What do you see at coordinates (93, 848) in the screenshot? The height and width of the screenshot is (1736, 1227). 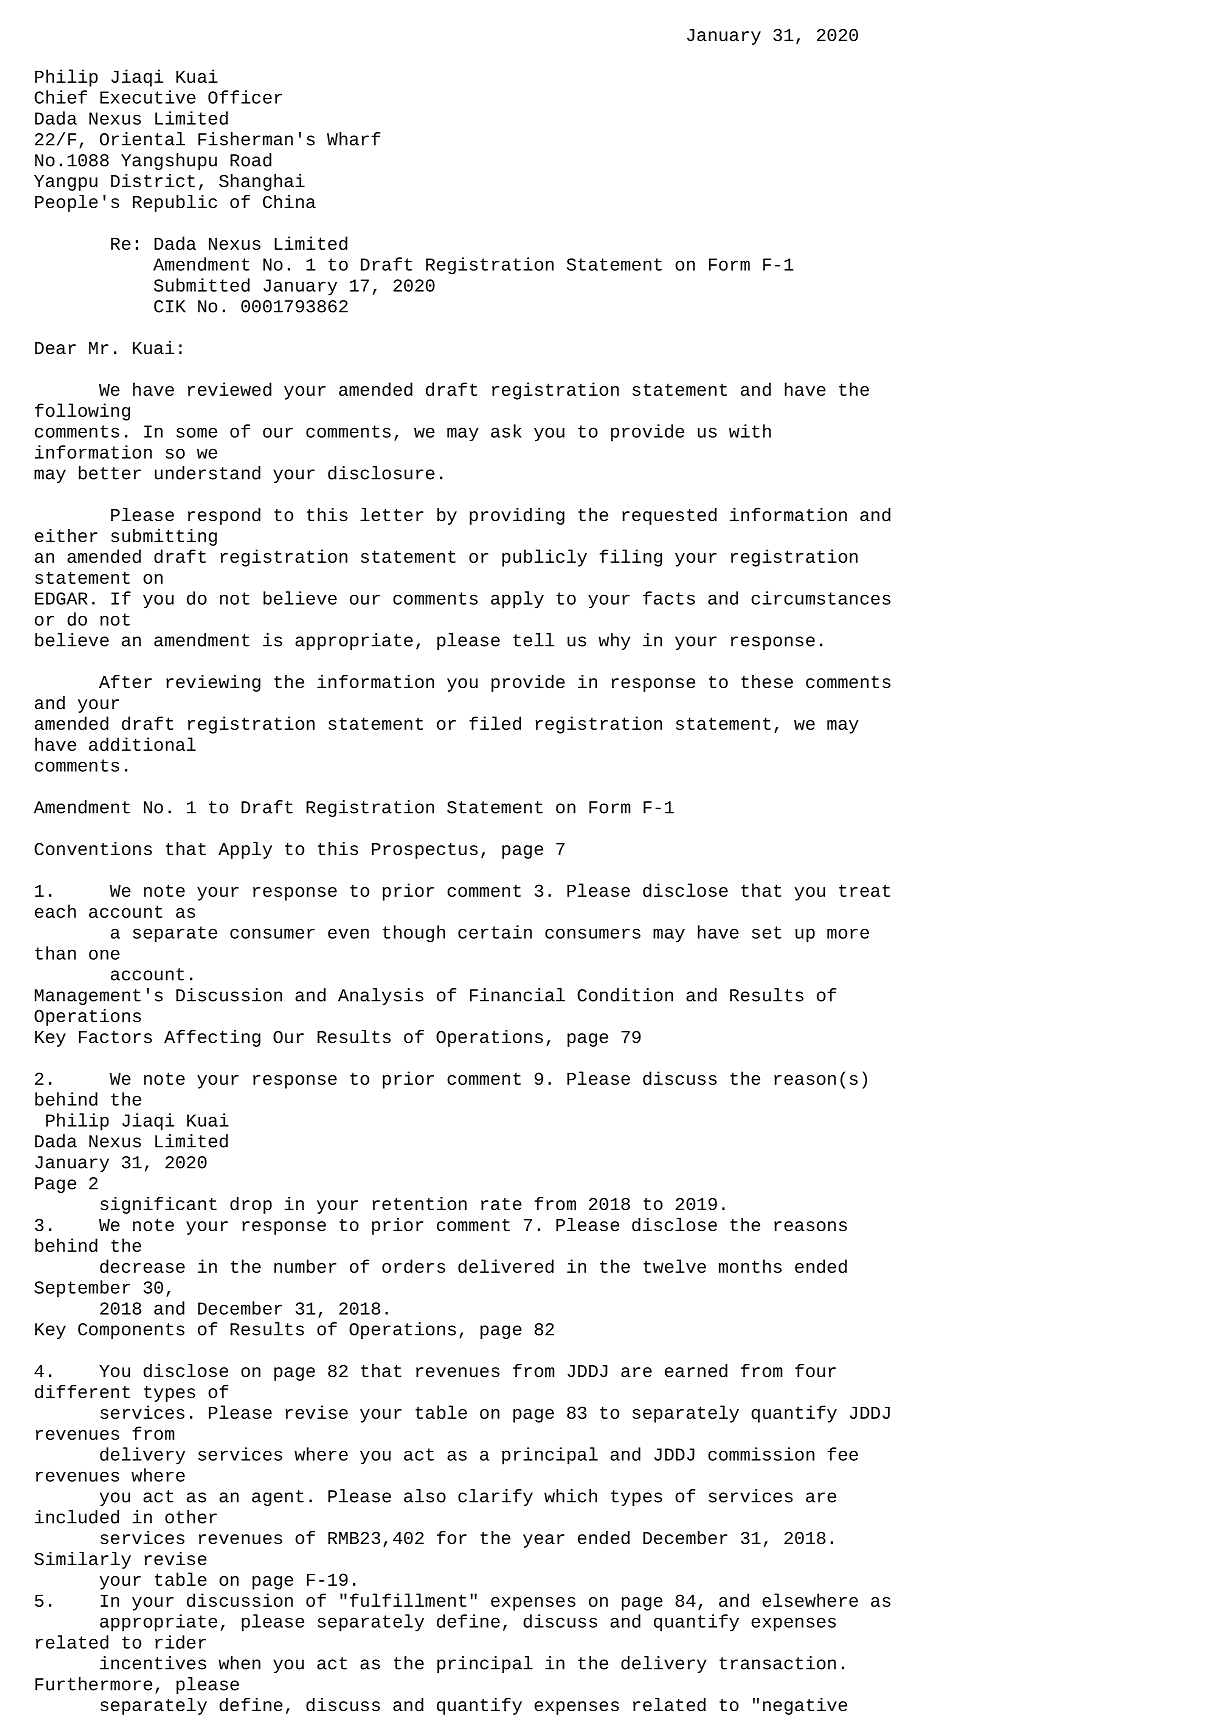 I see `Conventions` at bounding box center [93, 848].
